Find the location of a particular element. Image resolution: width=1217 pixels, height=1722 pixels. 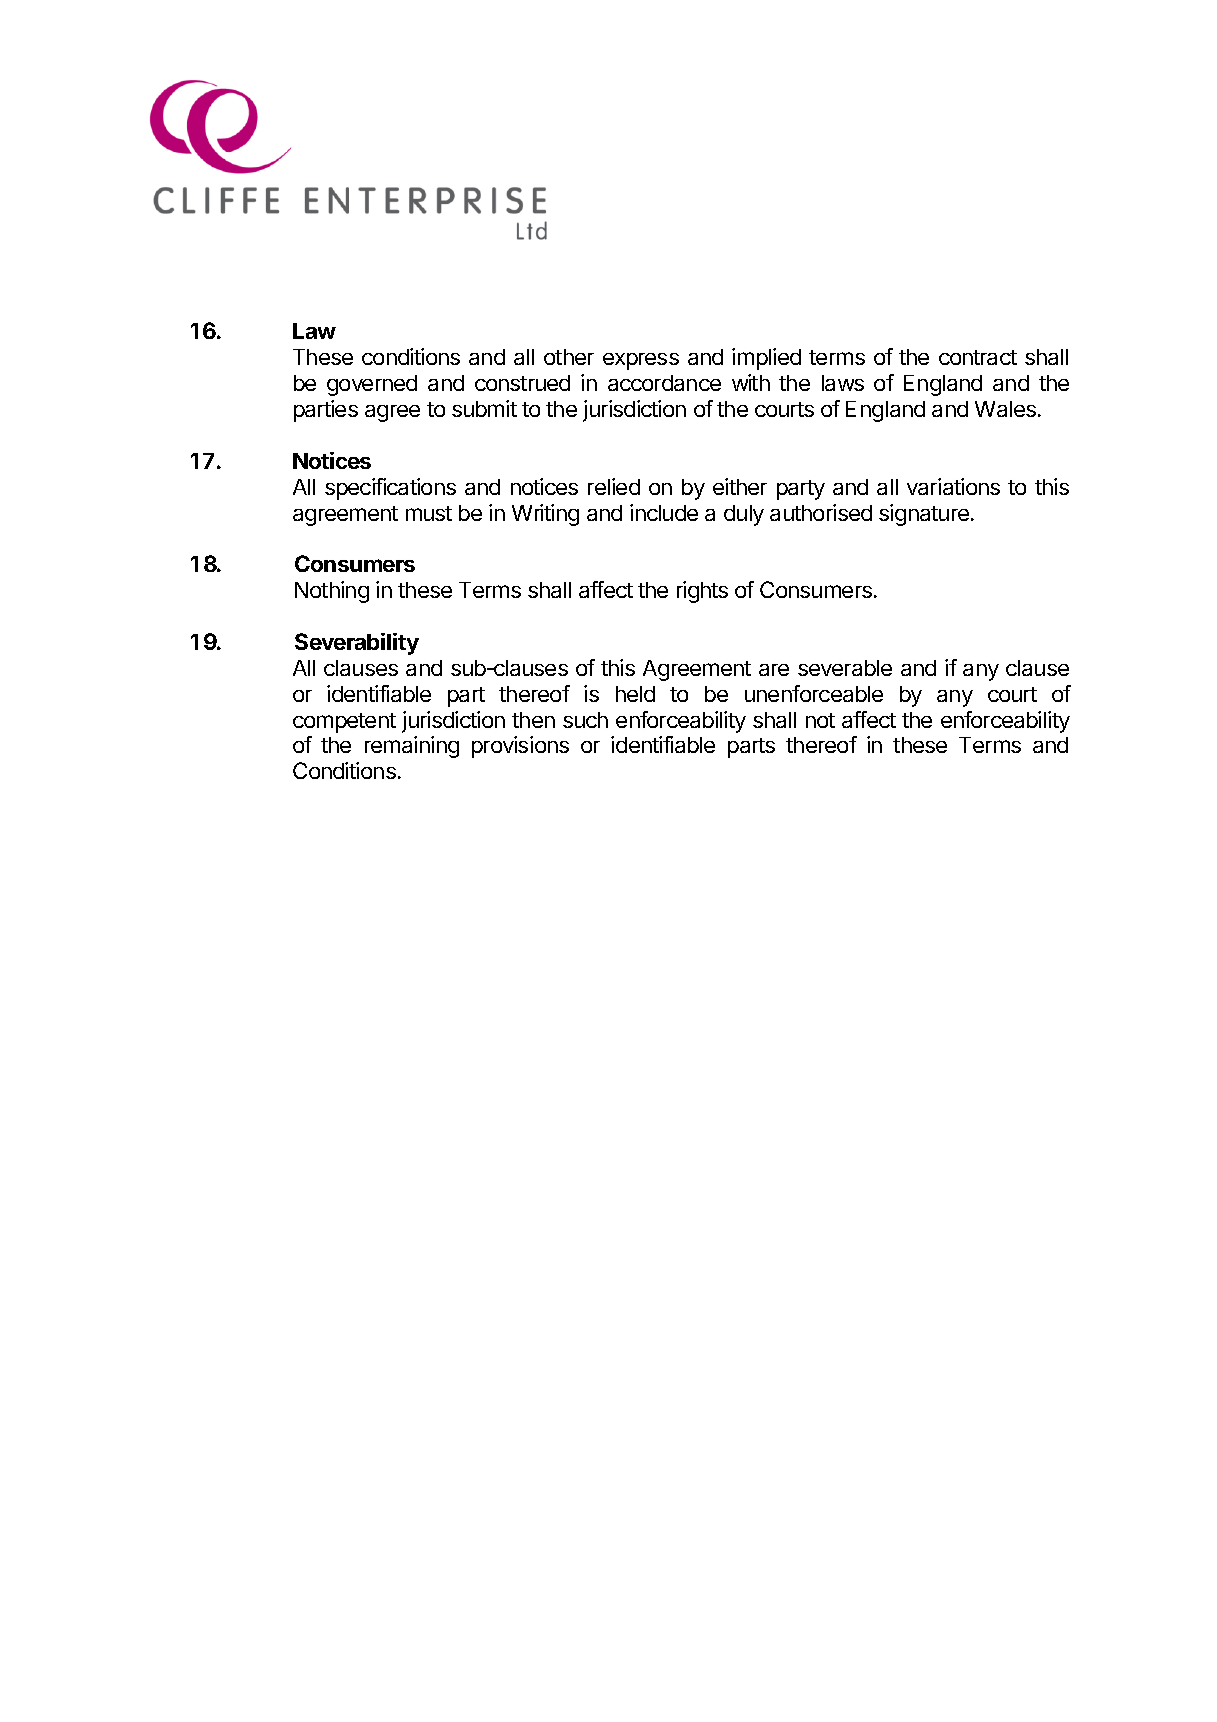

signature is located at coordinates (925, 515).
